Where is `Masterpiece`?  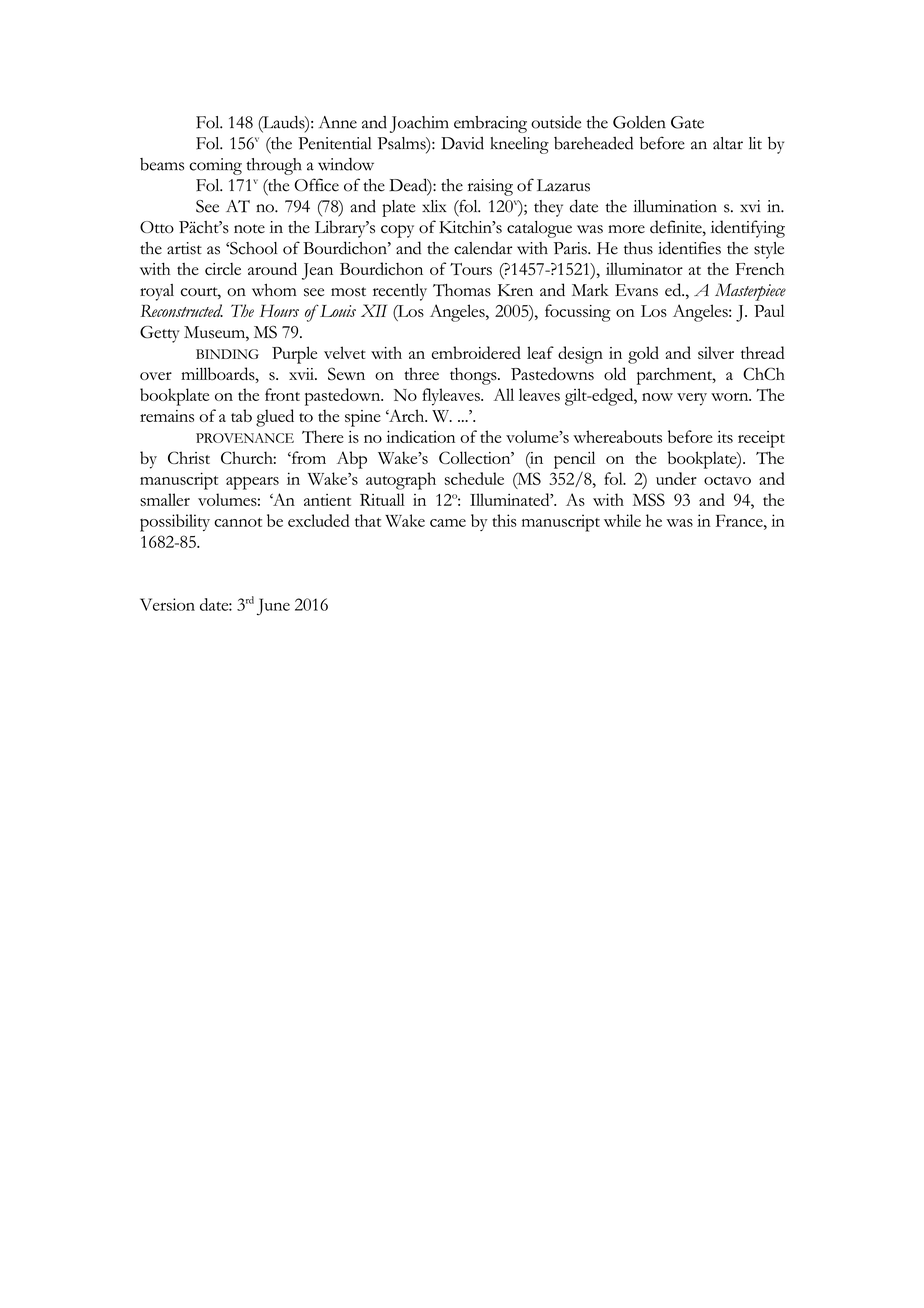 Masterpiece is located at coordinates (750, 292).
